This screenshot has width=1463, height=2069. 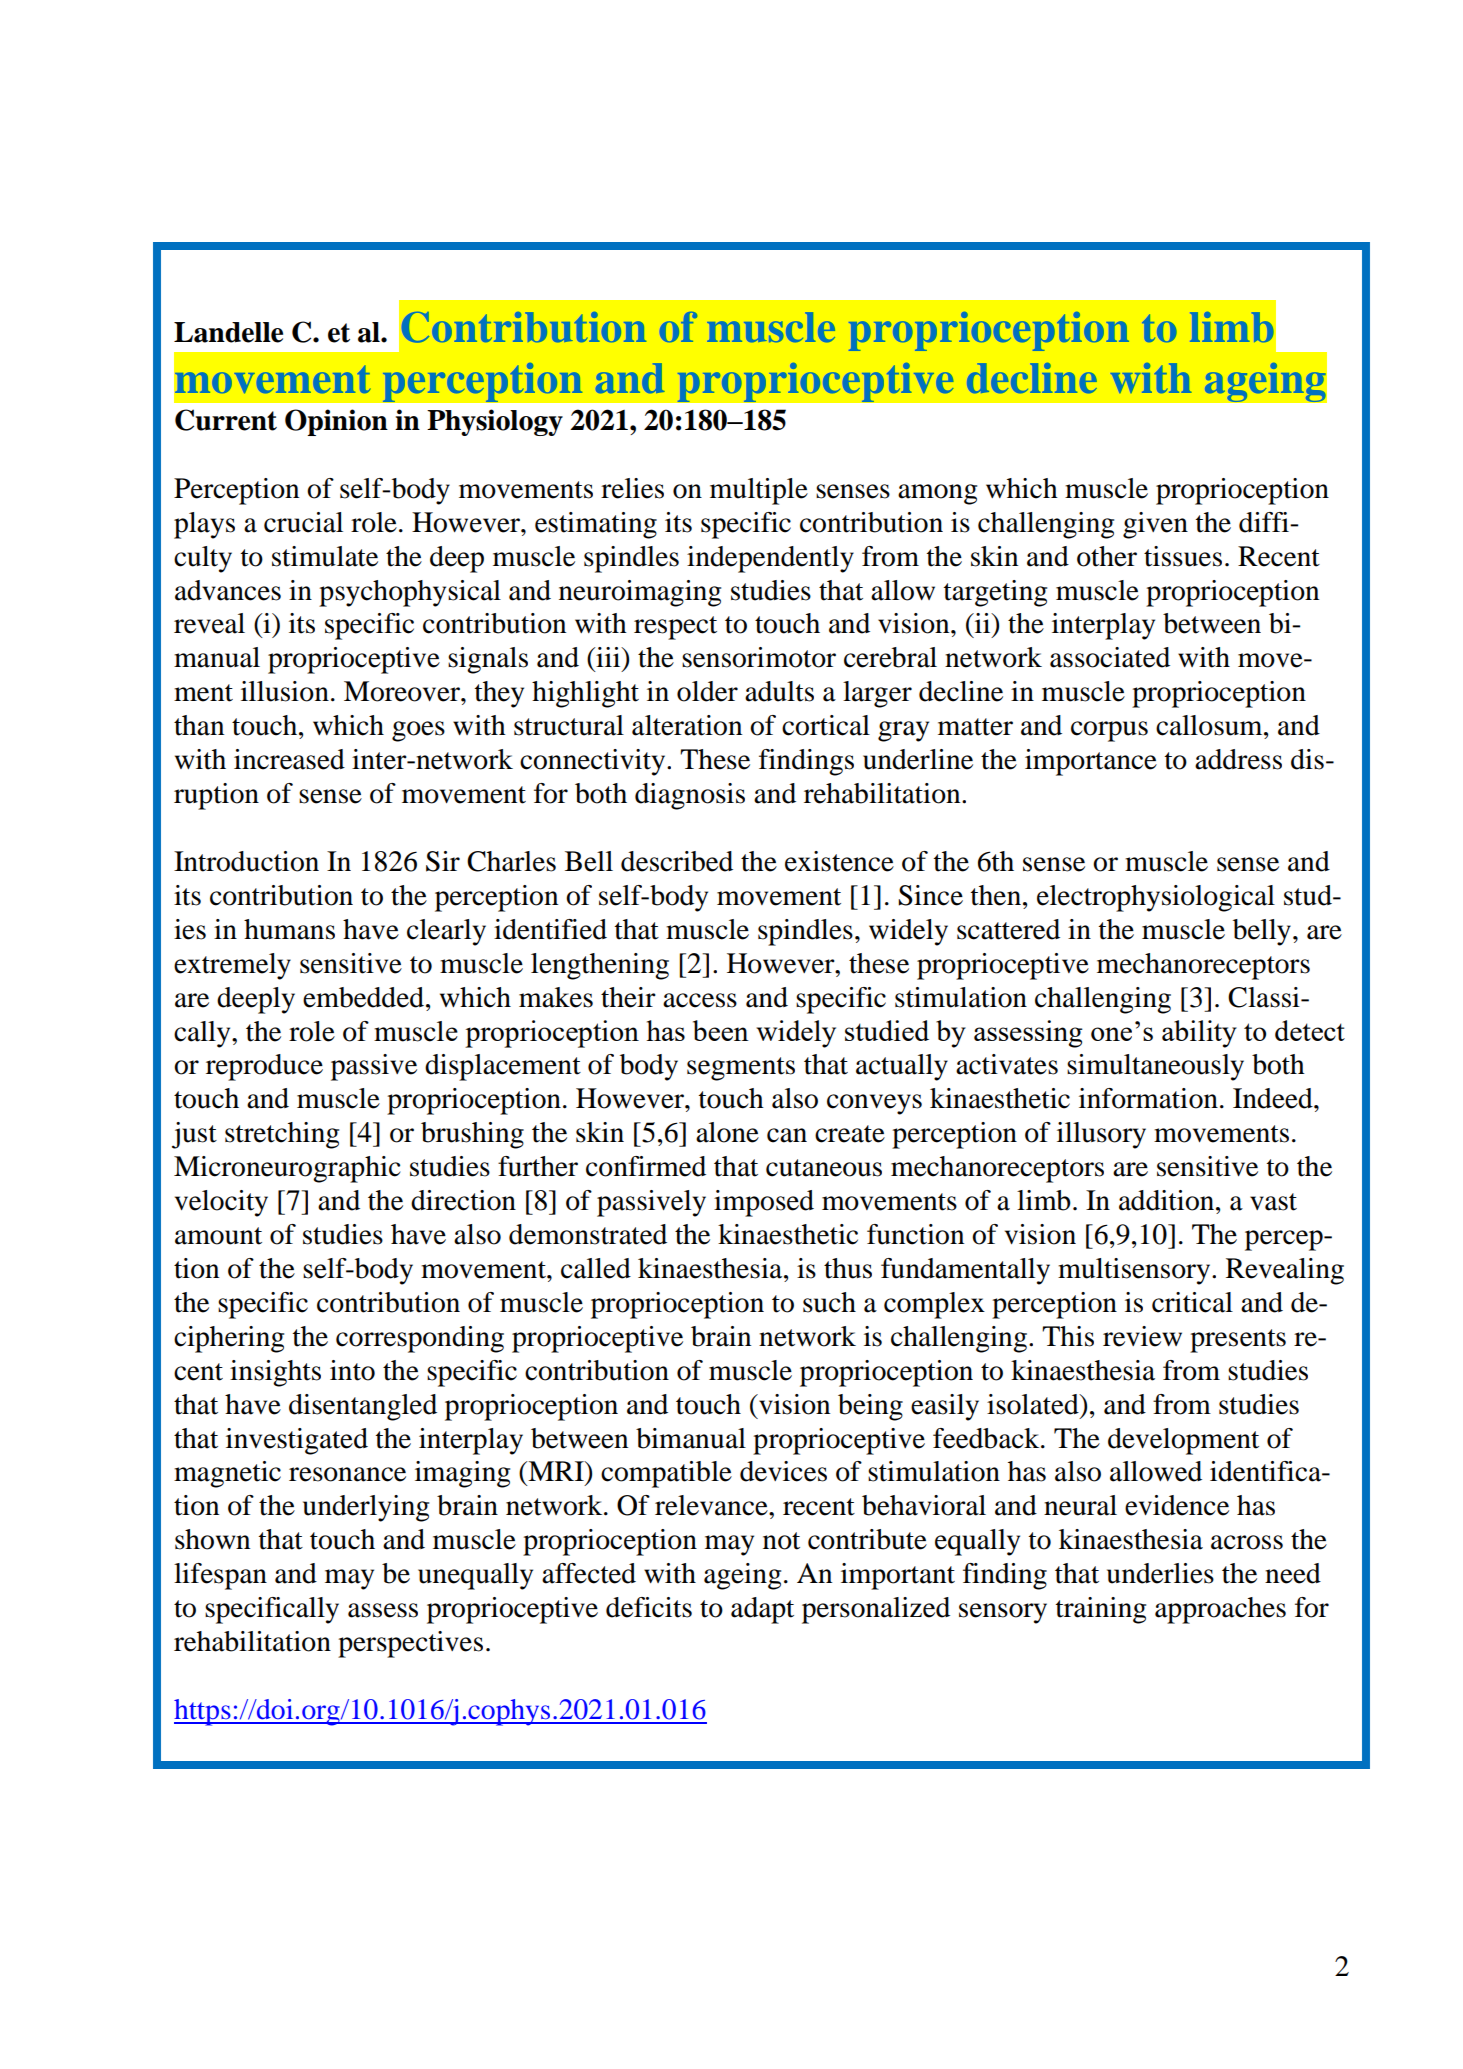 What do you see at coordinates (1220, 1610) in the screenshot?
I see `approaches` at bounding box center [1220, 1610].
